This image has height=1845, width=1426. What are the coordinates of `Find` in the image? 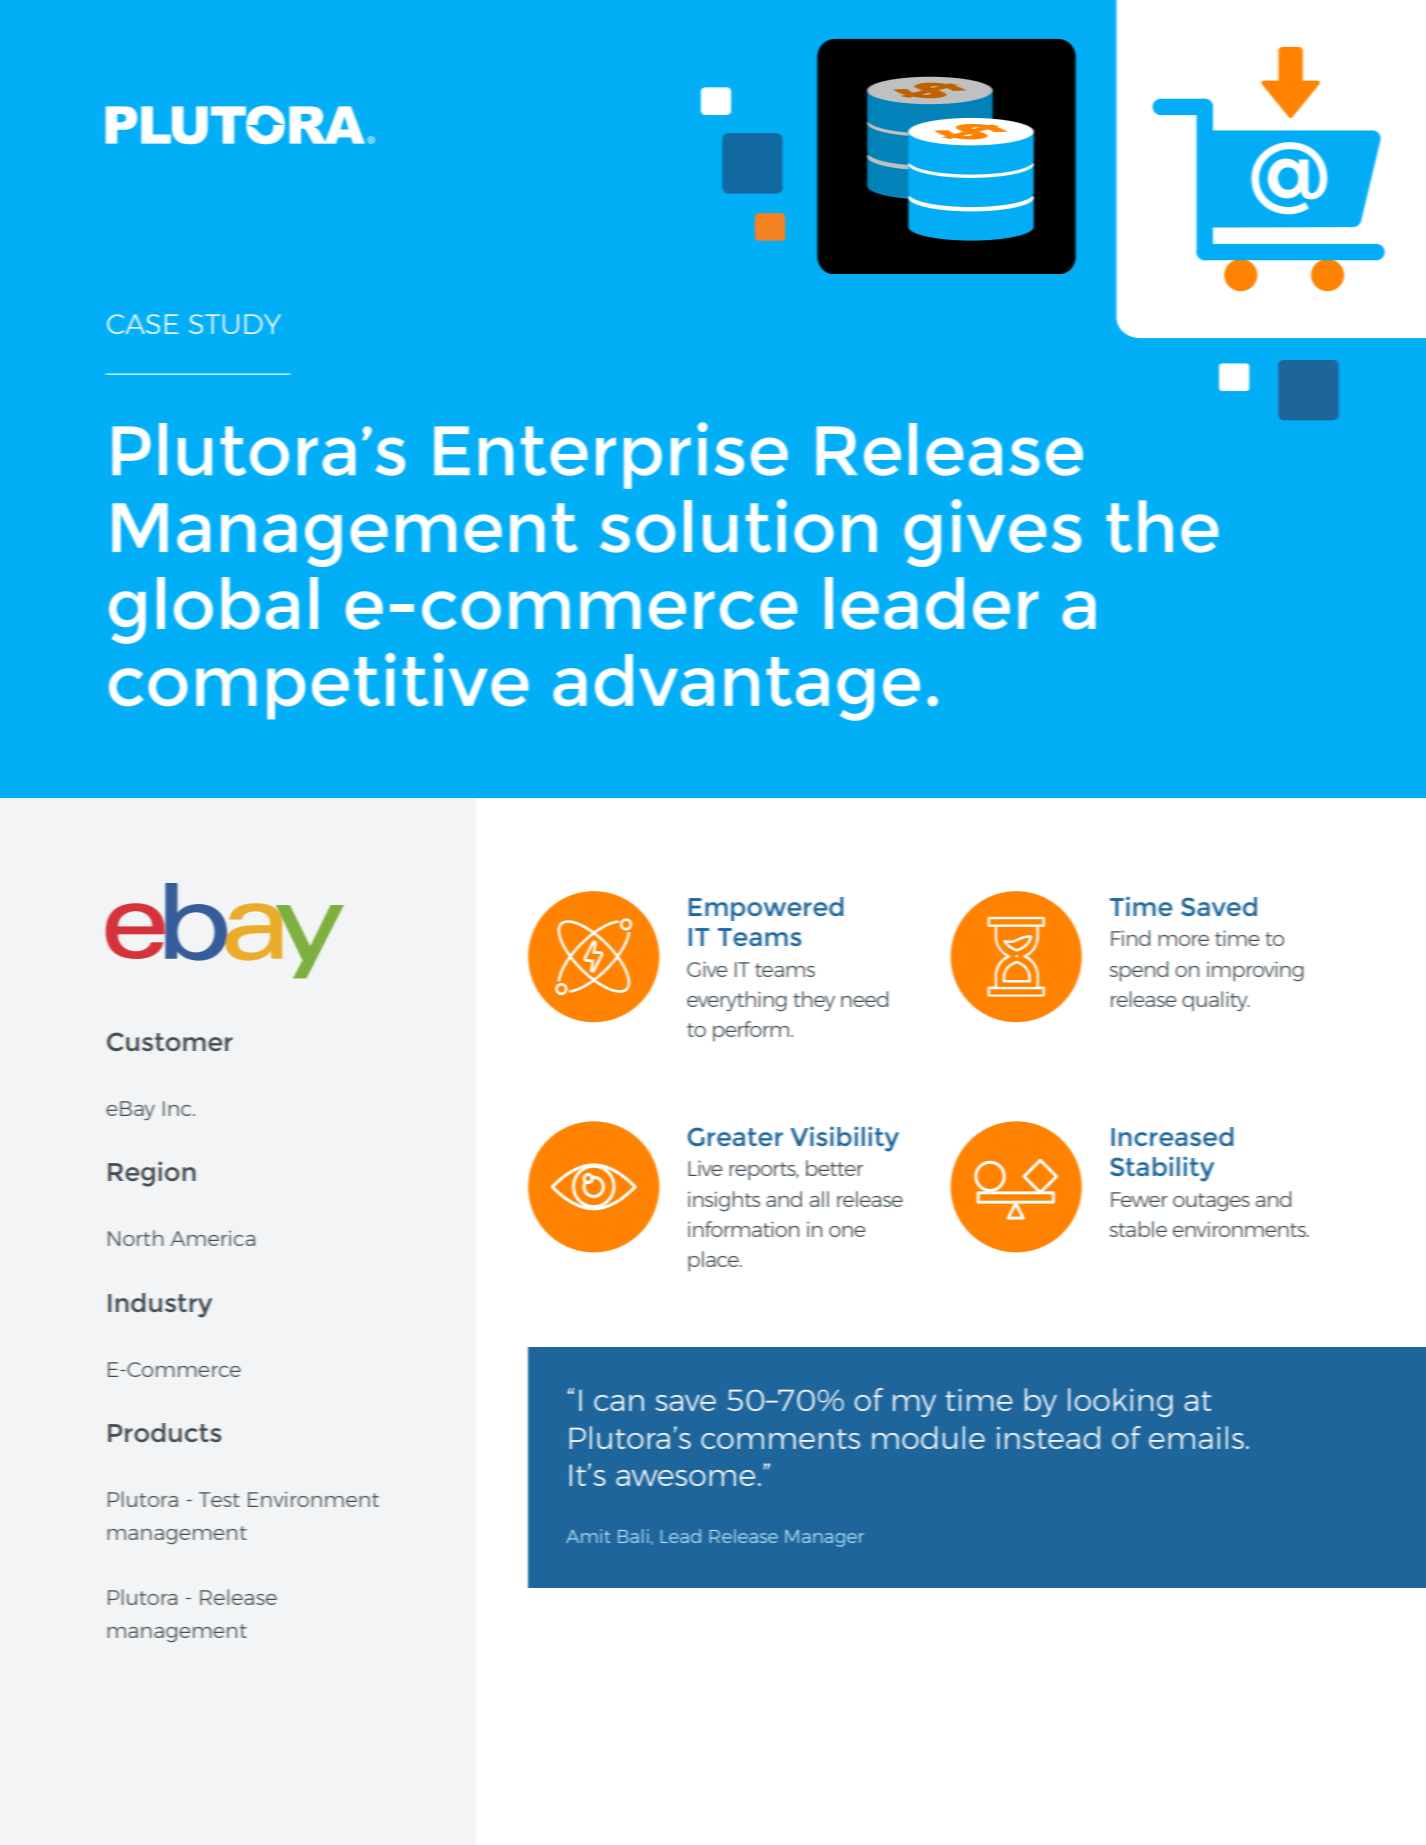 It's located at (1130, 938).
